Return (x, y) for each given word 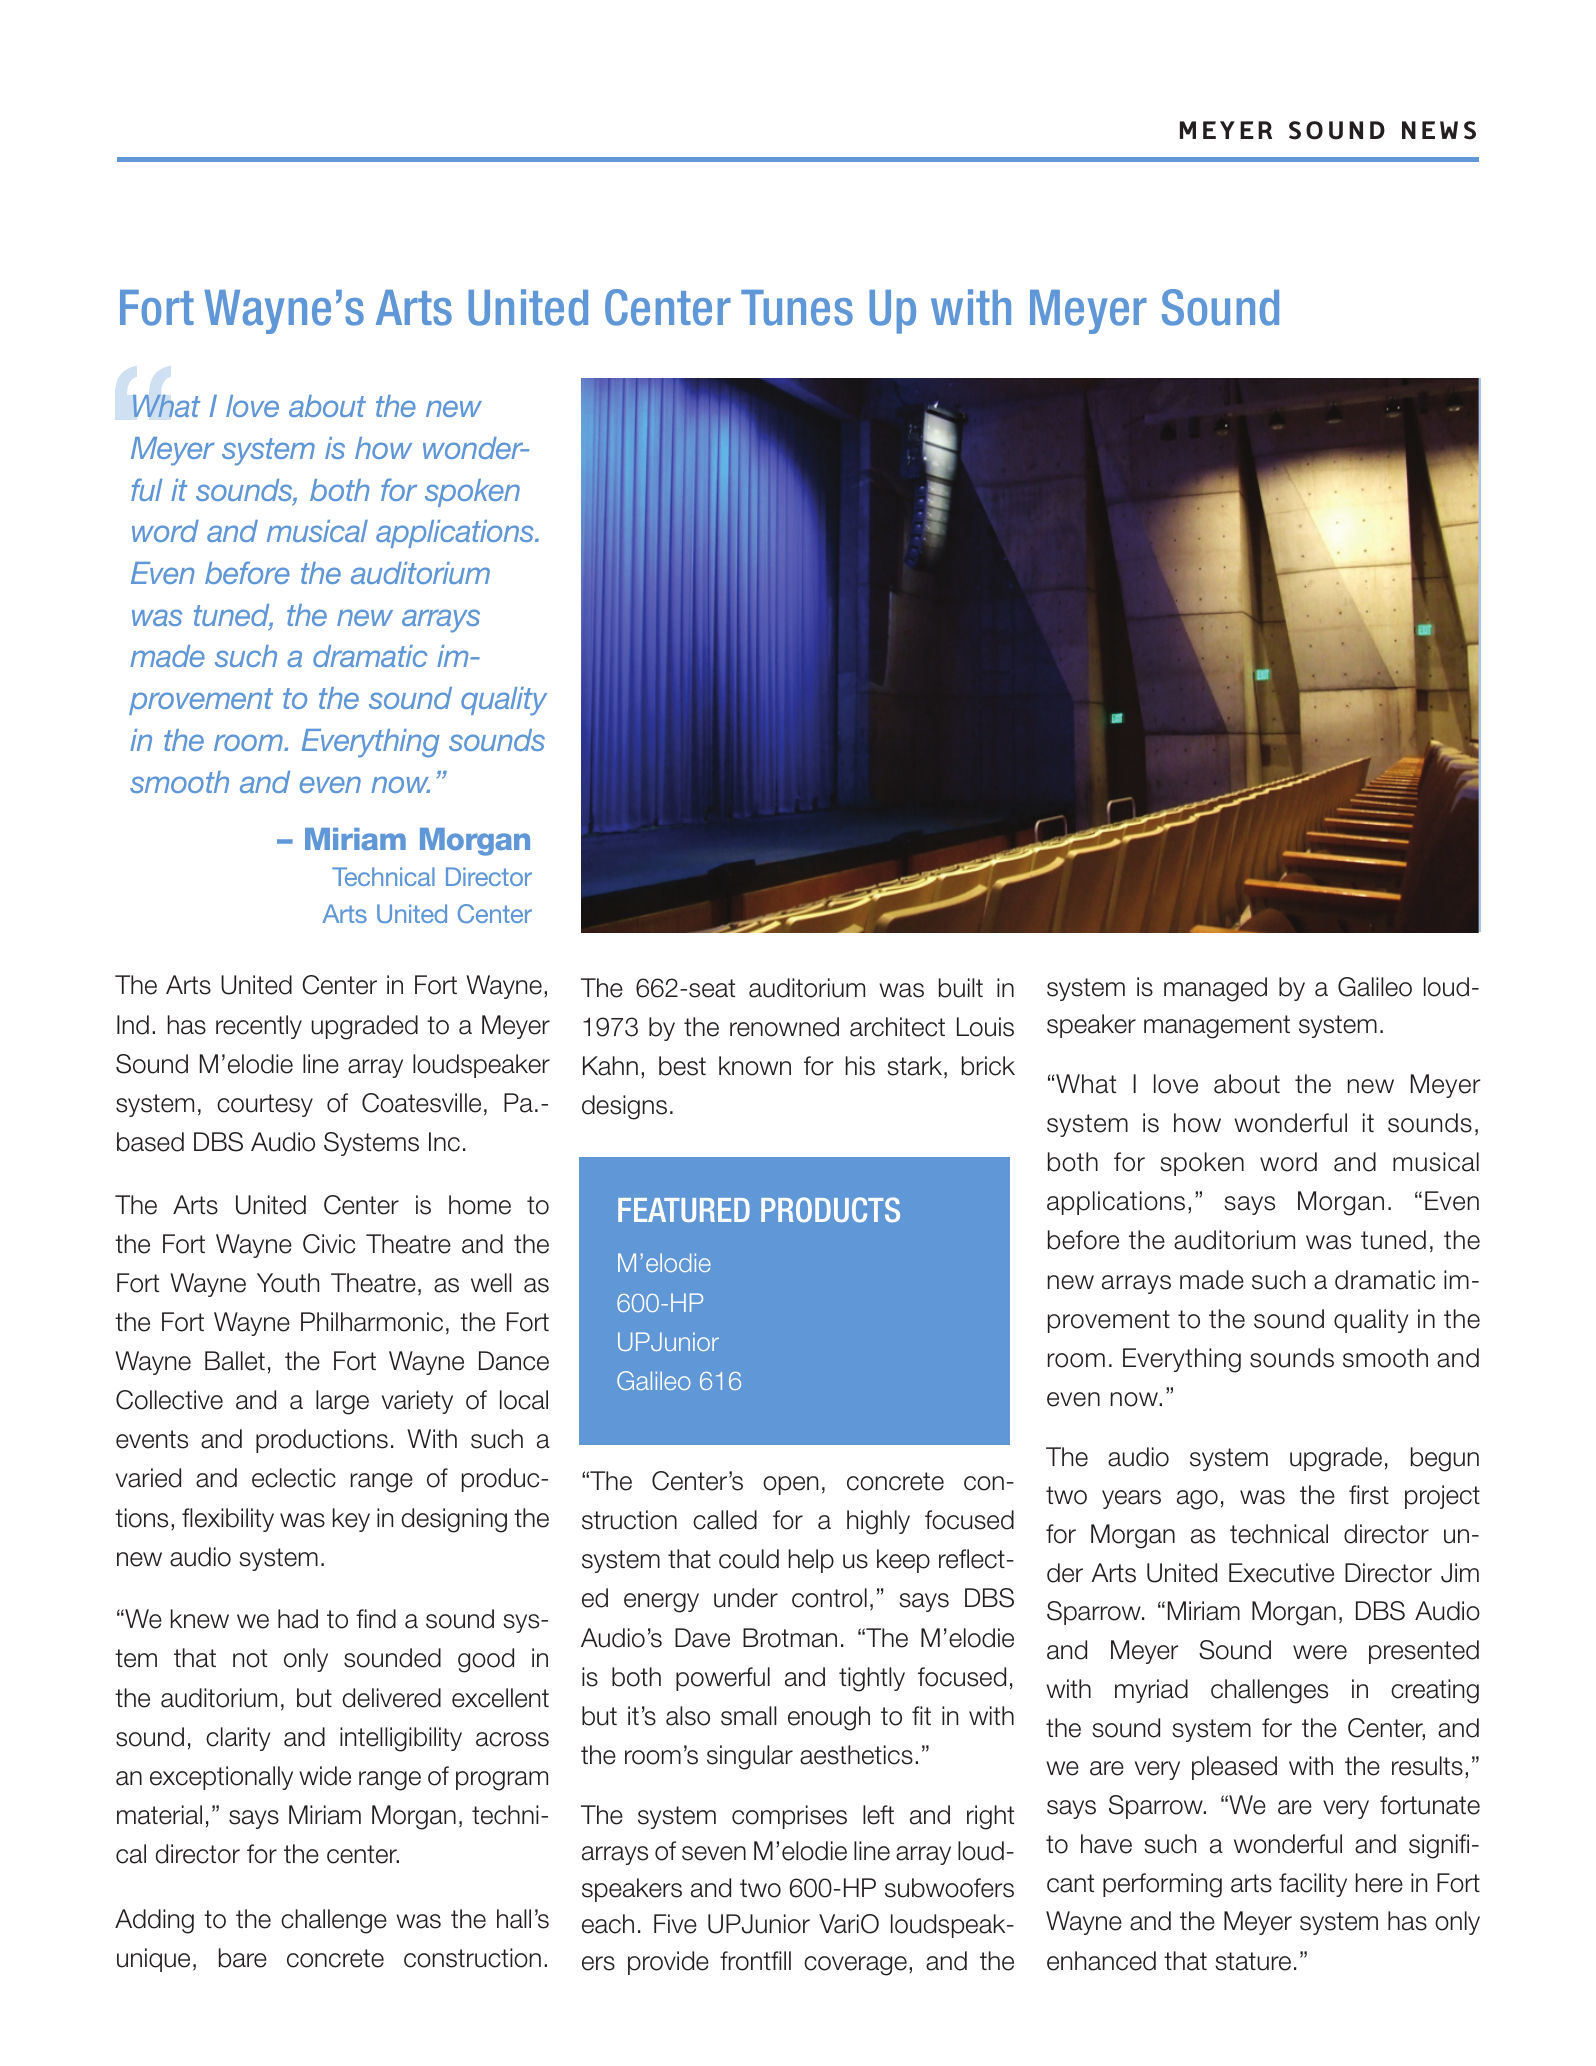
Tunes (797, 308)
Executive (1281, 1573)
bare (243, 1958)
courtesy (265, 1105)
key (351, 1520)
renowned (784, 1027)
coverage (855, 1966)
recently (259, 1027)
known (755, 1066)
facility (1313, 1885)
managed (1215, 989)
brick (988, 1066)
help (811, 1561)
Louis (985, 1027)
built (961, 988)
